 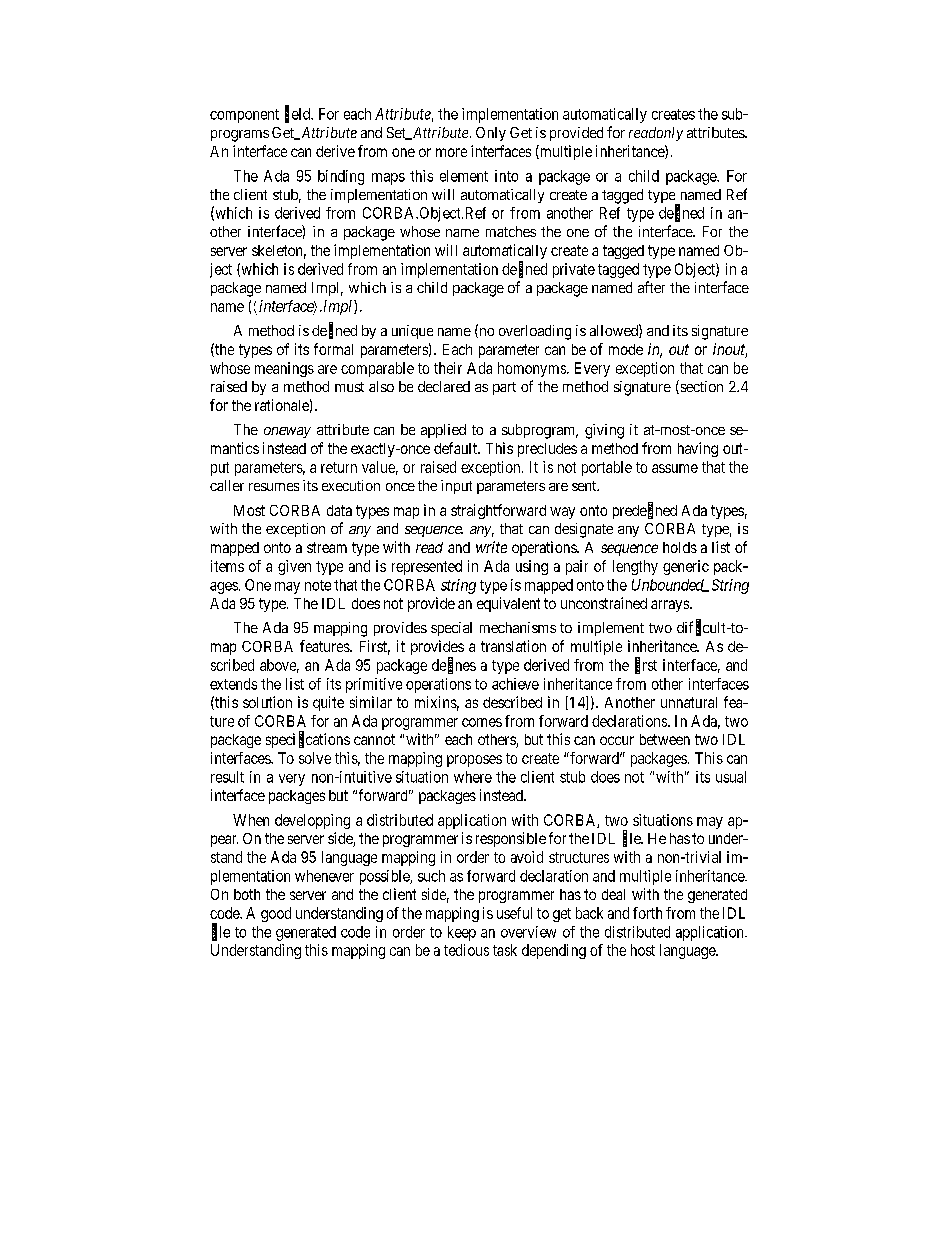 What do you see at coordinates (294, 567) in the screenshot?
I see `given` at bounding box center [294, 567].
